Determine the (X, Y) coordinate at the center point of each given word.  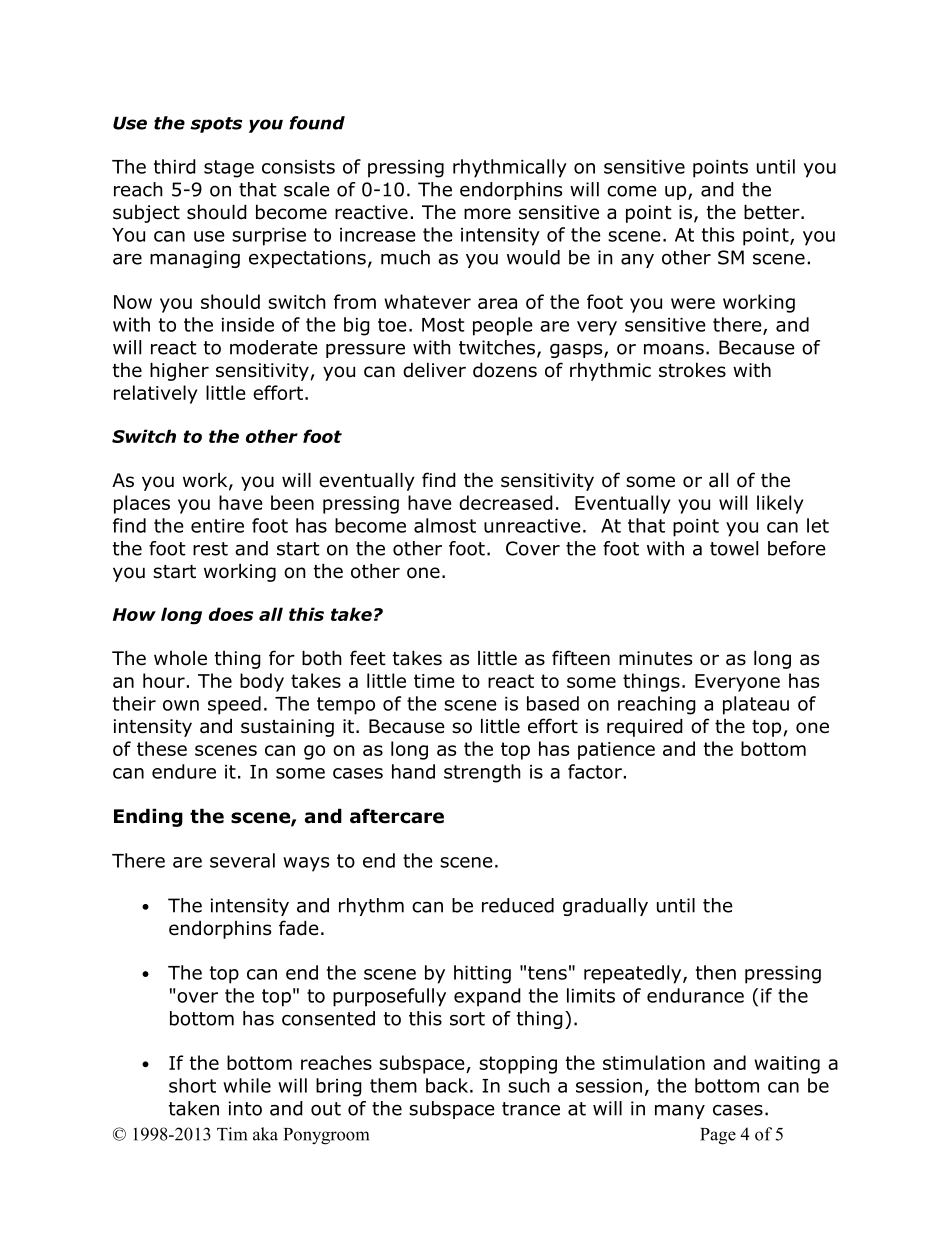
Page (718, 1136)
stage (229, 169)
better (773, 212)
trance (531, 1109)
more (487, 214)
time (434, 681)
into (245, 1108)
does (231, 614)
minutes (655, 658)
